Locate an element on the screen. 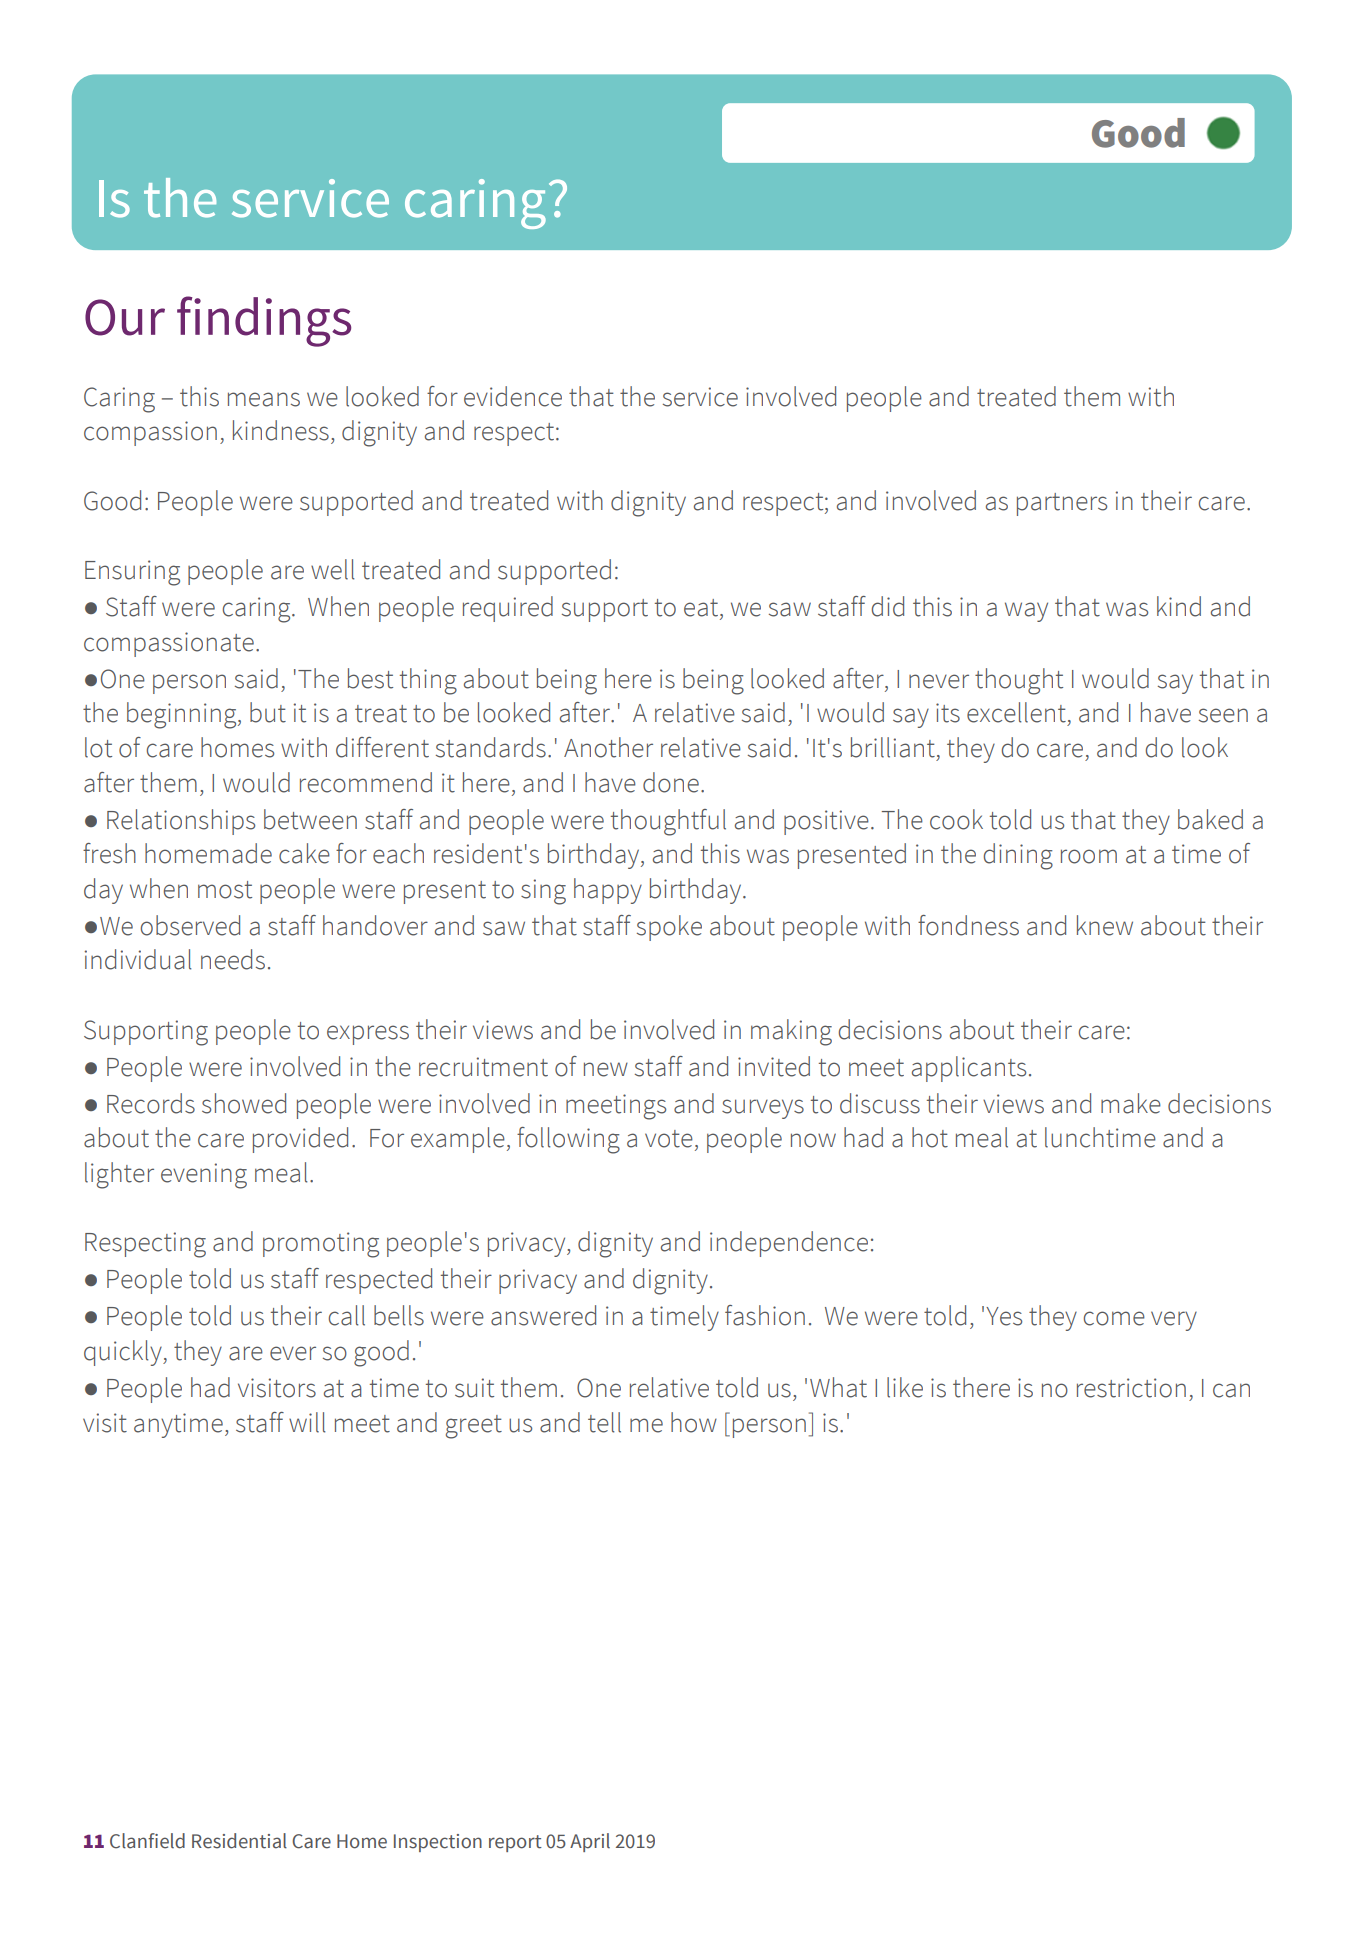 The width and height of the screenshot is (1368, 1935). vote is located at coordinates (669, 1139).
